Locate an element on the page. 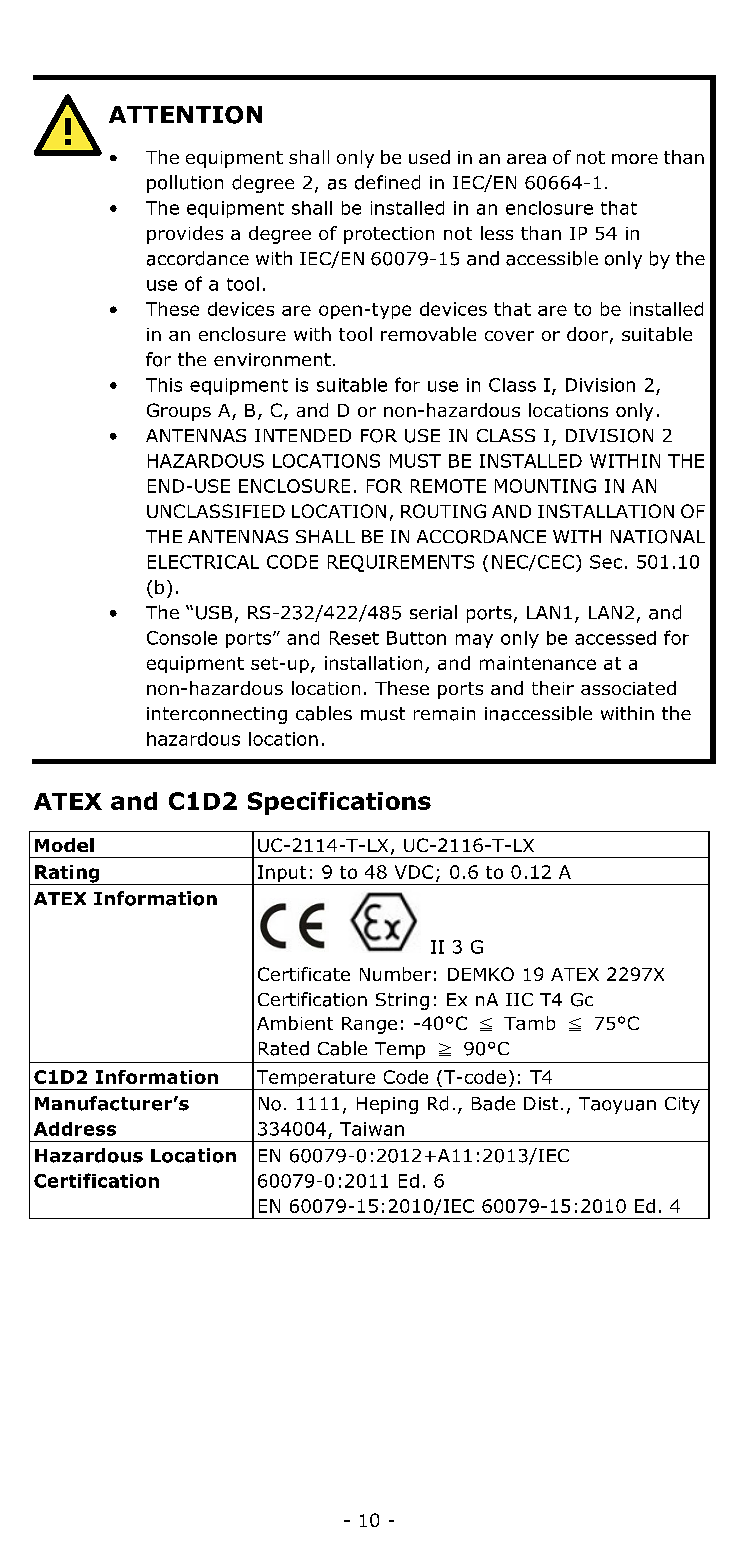 The image size is (739, 1568). Specifications is located at coordinates (339, 803).
